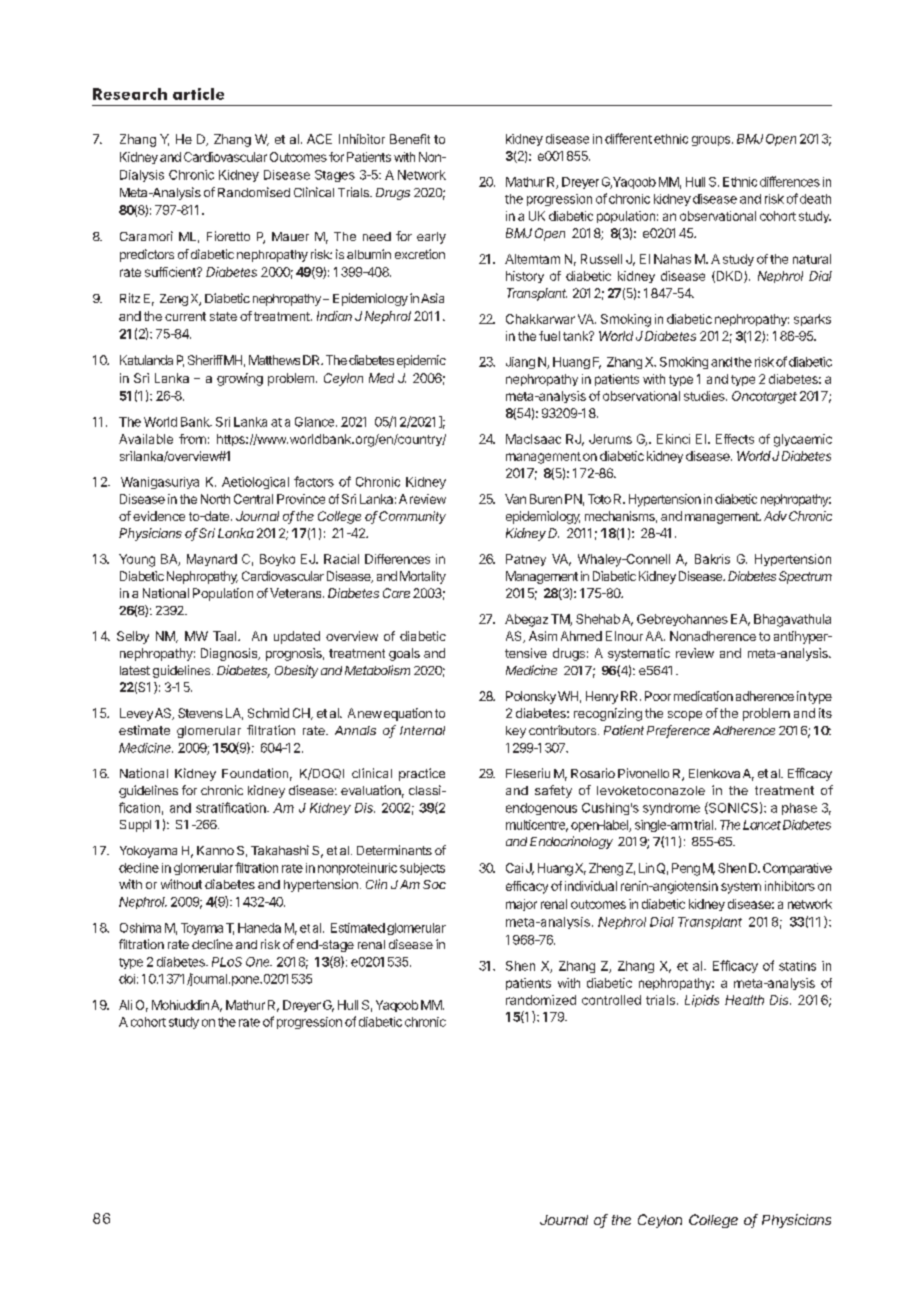 Image resolution: width=924 pixels, height=1308 pixels. I want to click on randomized, so click(541, 1000).
